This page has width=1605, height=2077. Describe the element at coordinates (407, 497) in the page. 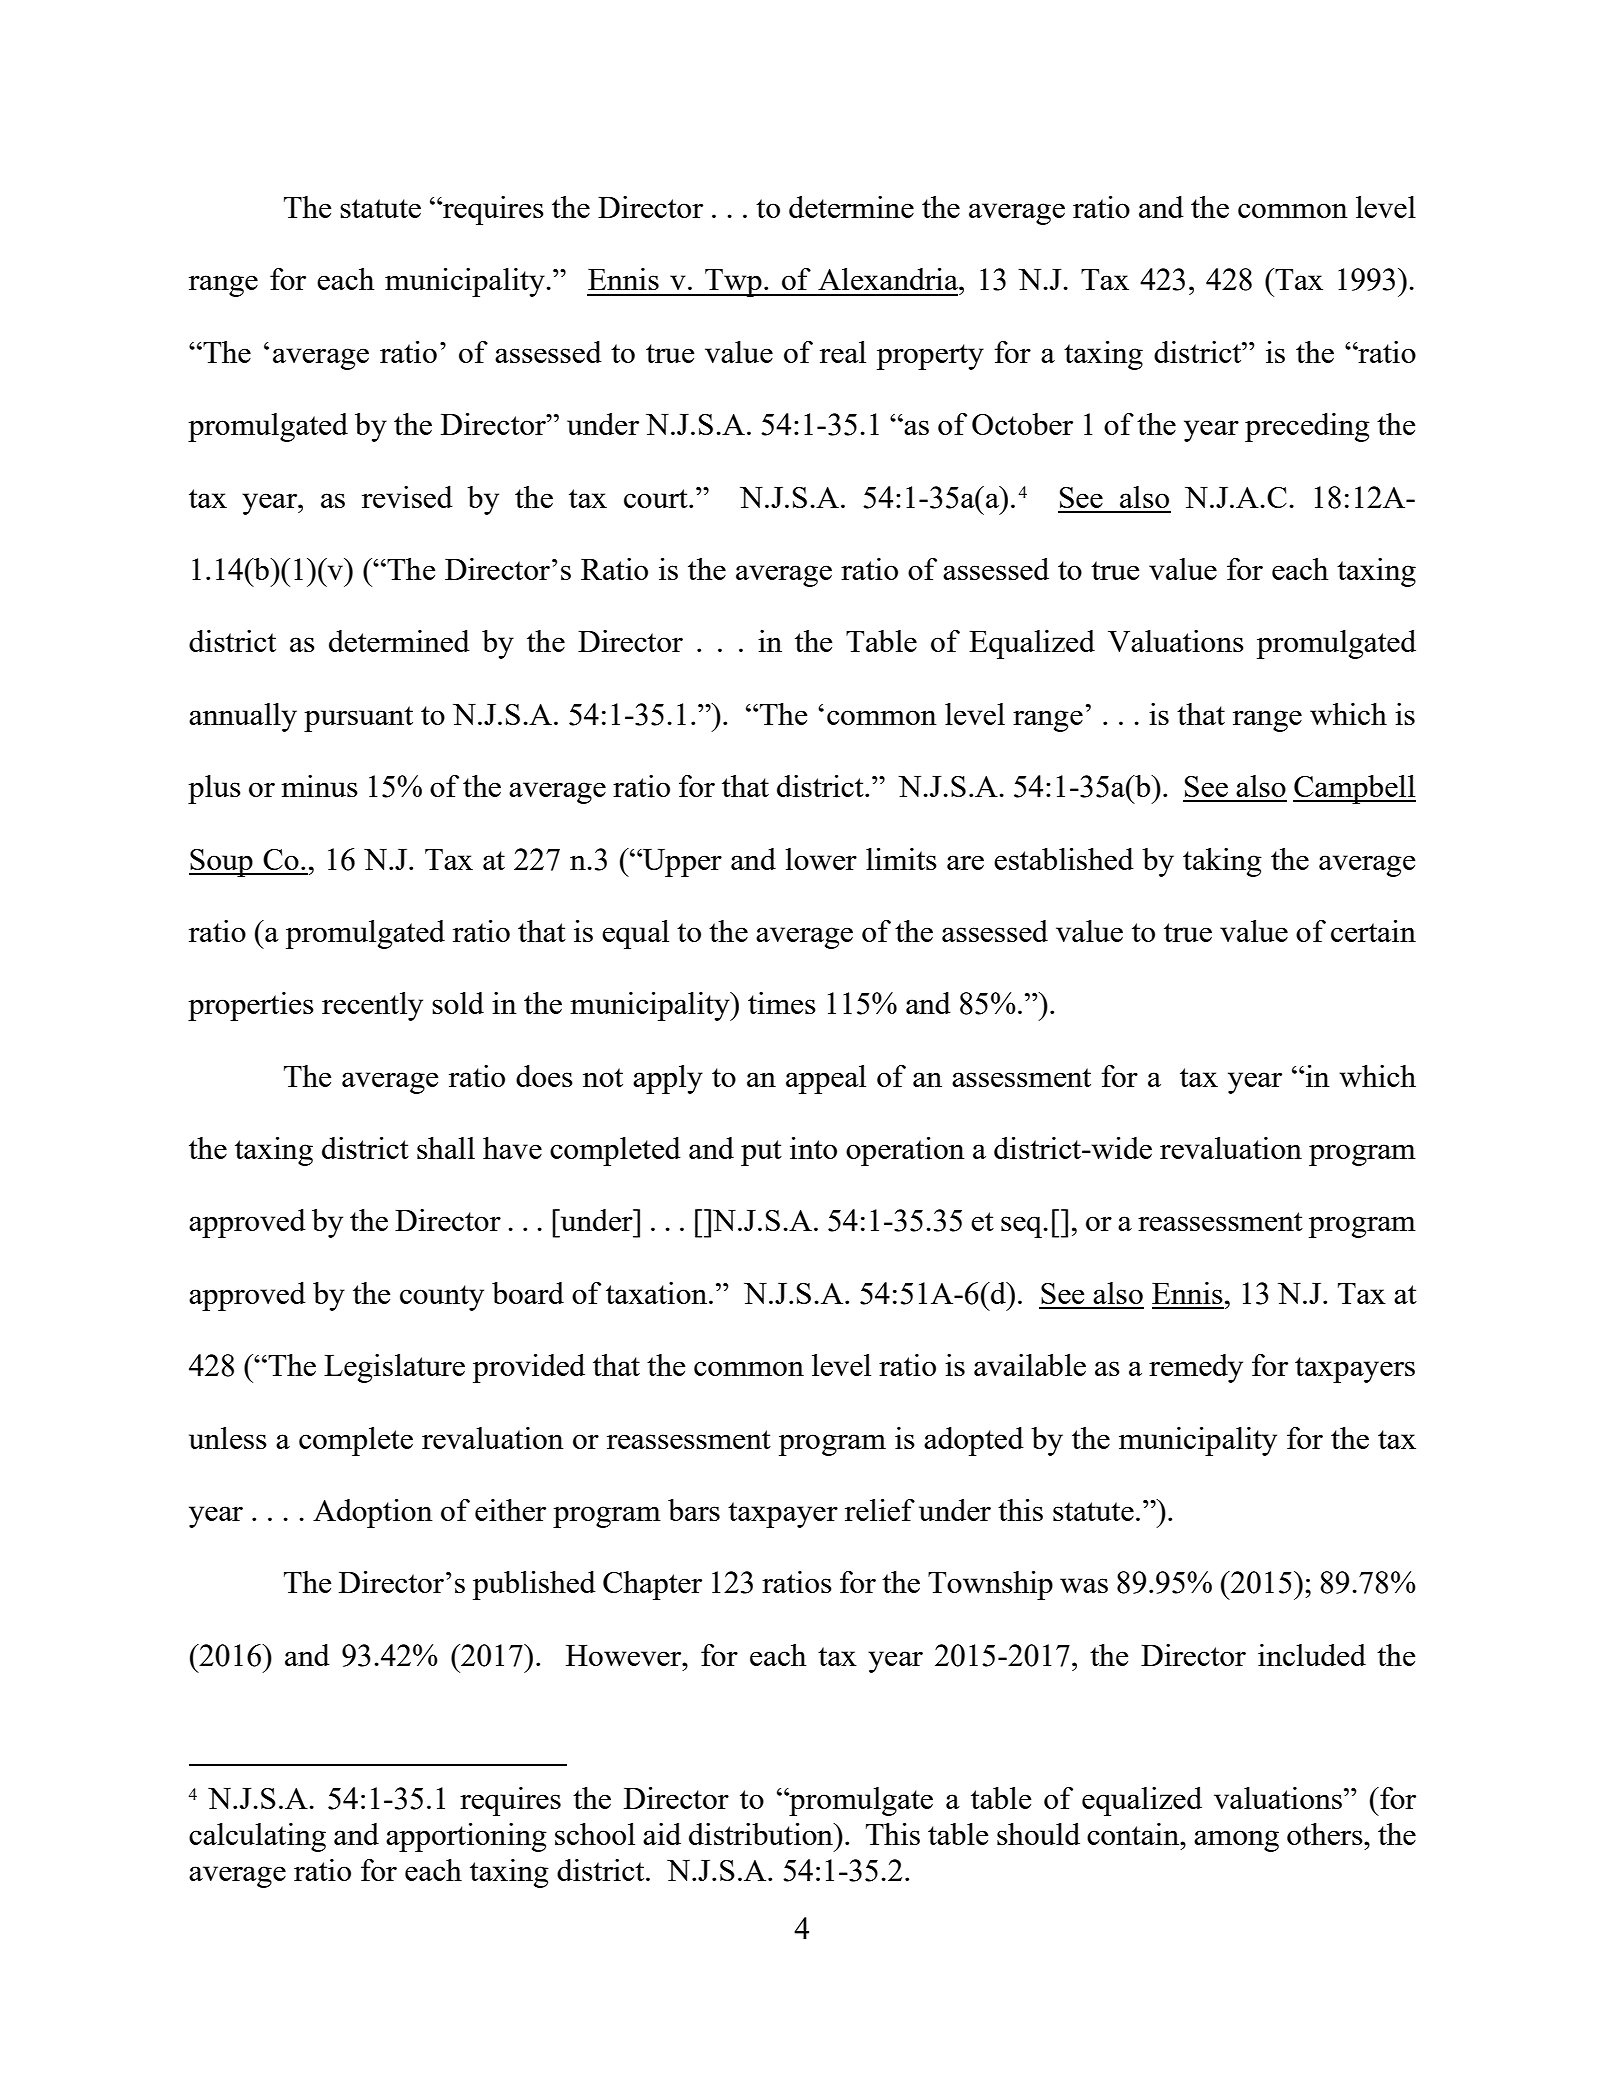

I see `revised` at that location.
